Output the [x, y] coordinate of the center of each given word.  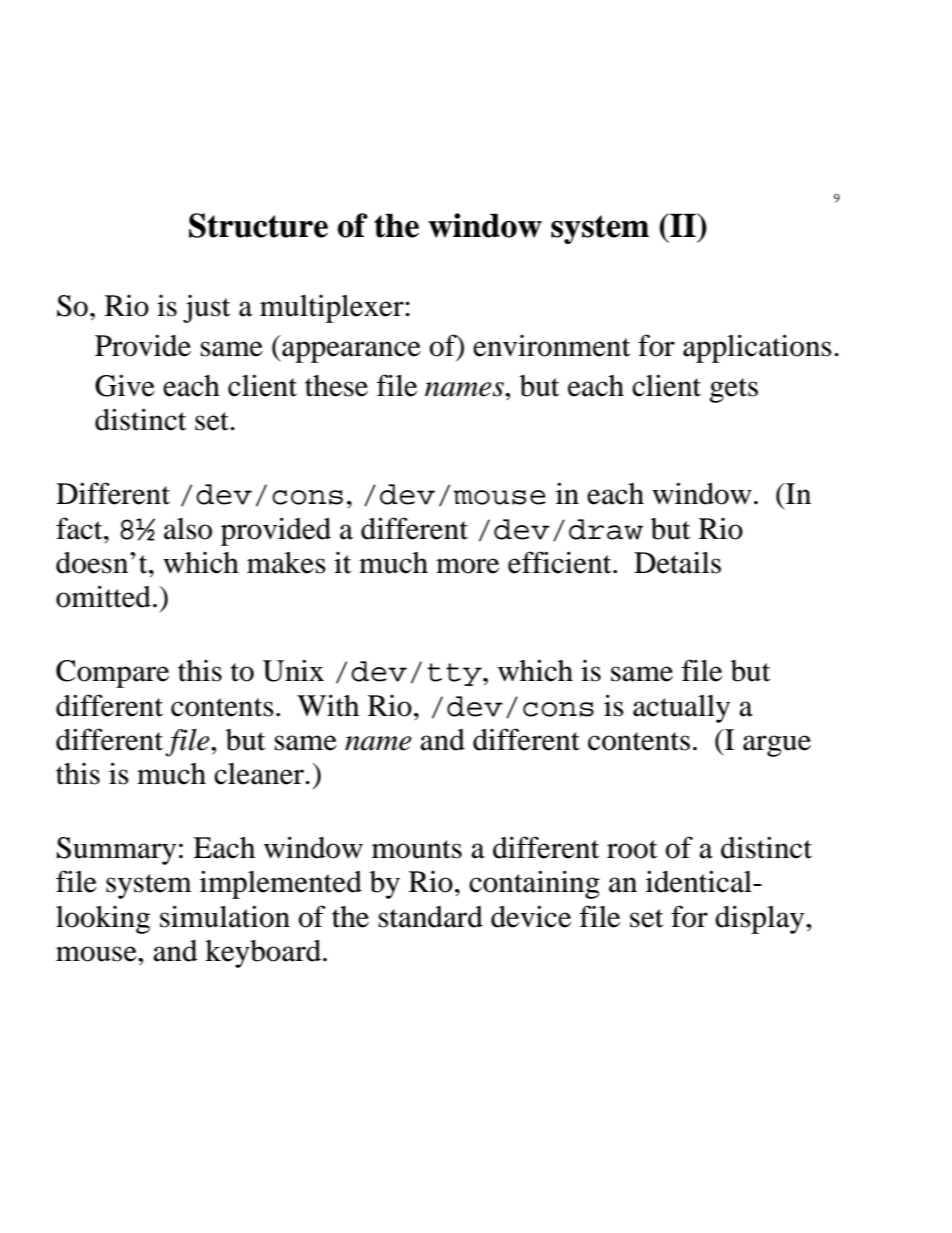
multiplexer [333, 309]
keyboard [263, 954]
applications [757, 348]
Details [677, 562]
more [467, 566]
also [188, 529]
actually [681, 709]
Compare [112, 674]
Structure [258, 225]
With [328, 705]
